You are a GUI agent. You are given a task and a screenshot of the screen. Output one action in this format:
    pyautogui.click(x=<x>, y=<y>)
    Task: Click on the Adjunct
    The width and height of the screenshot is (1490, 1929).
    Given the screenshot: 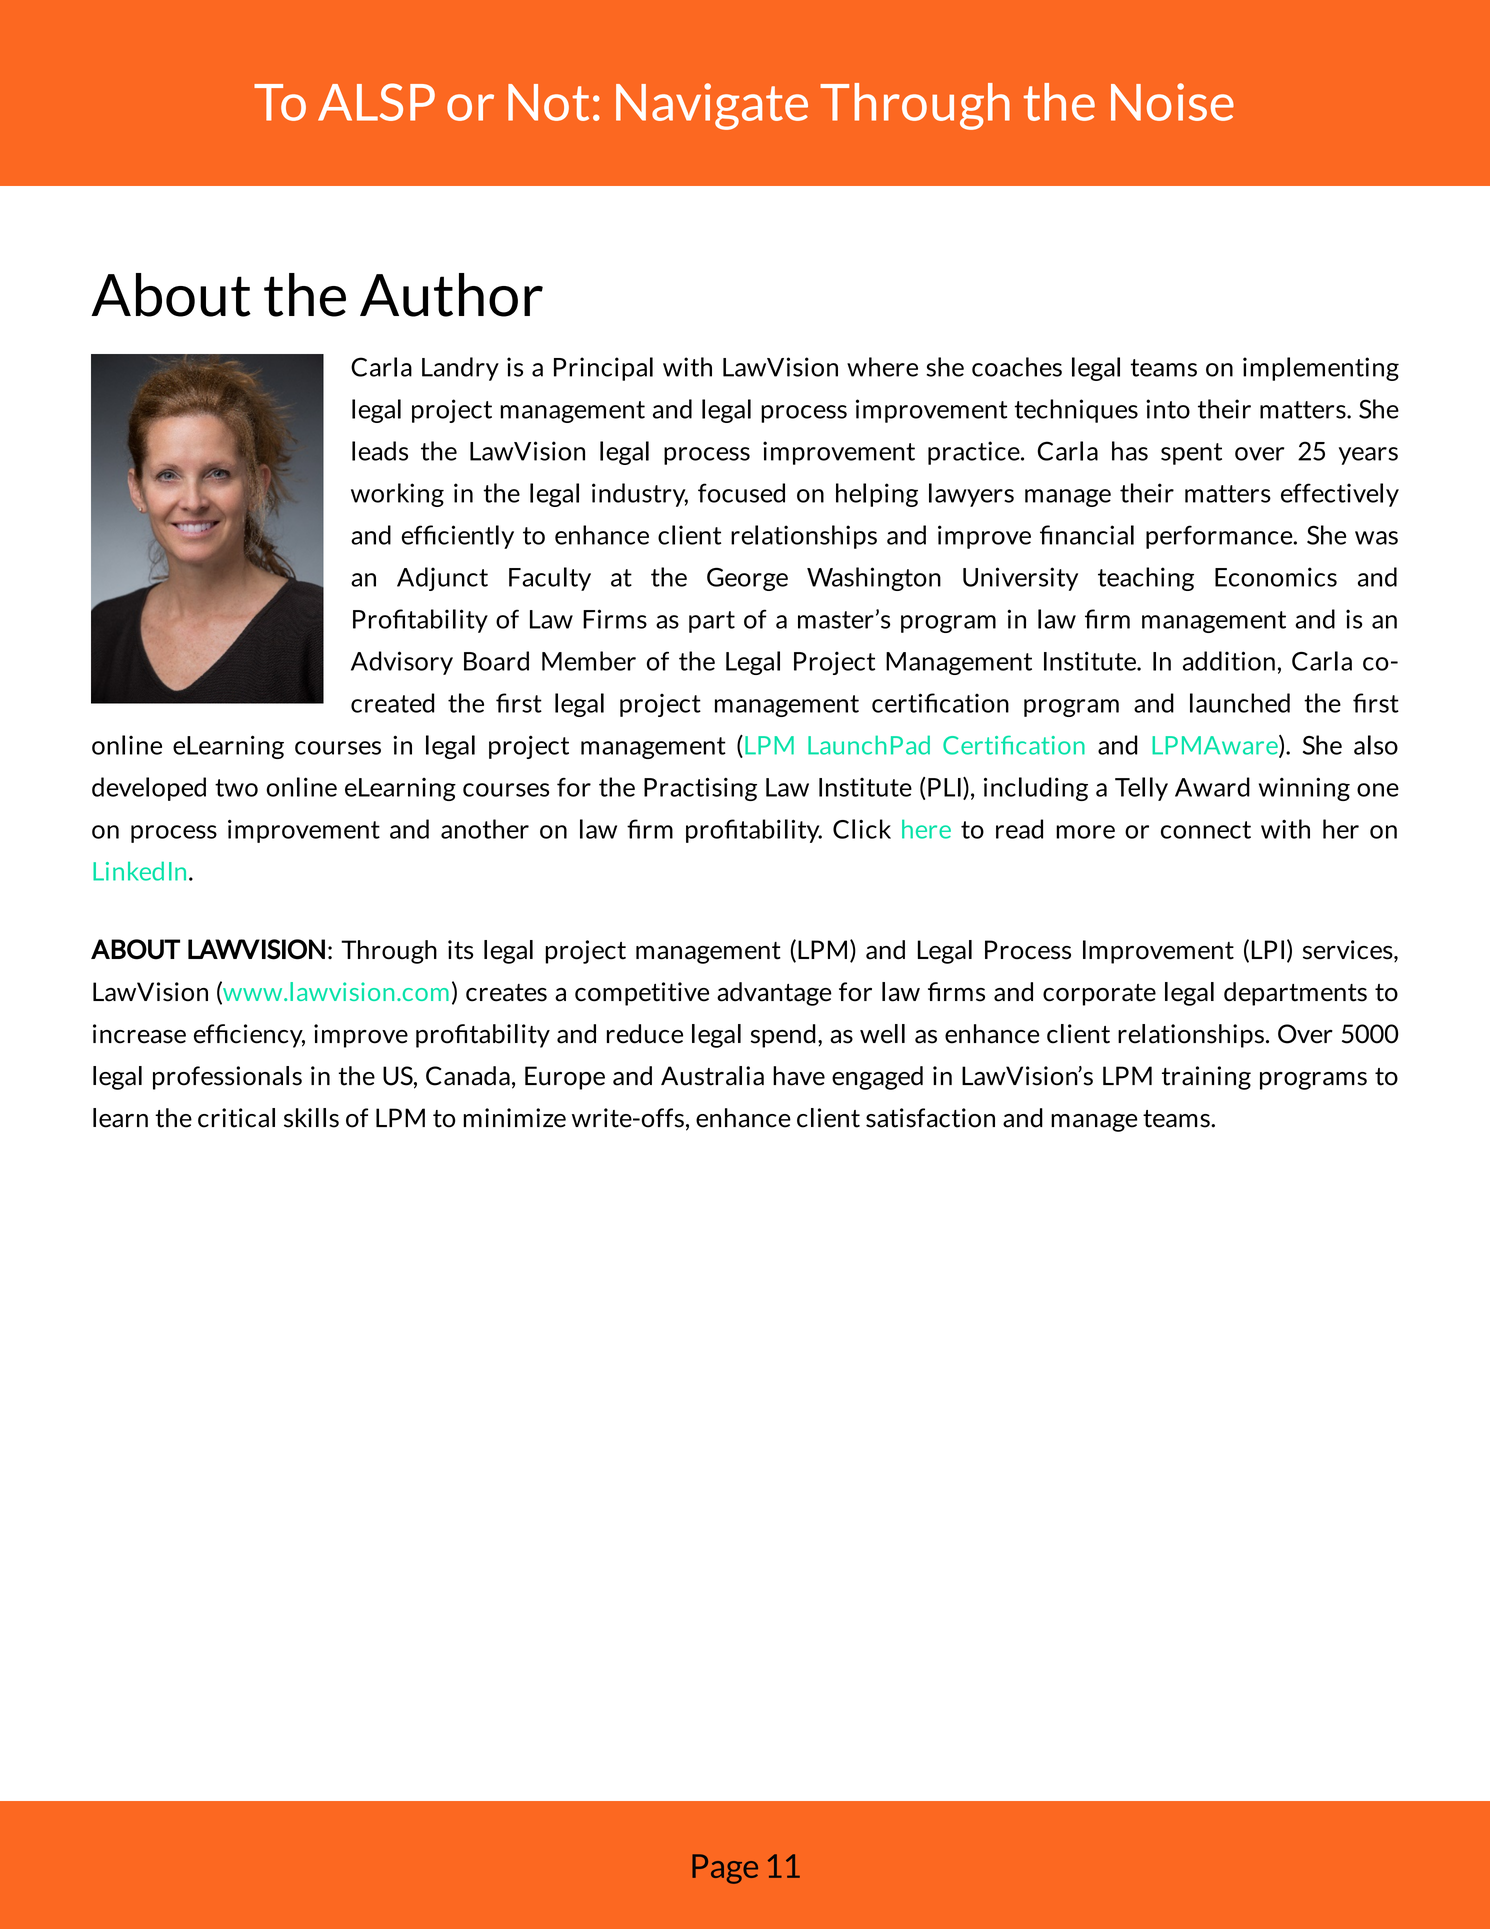 What is the action you would take?
    pyautogui.click(x=442, y=579)
